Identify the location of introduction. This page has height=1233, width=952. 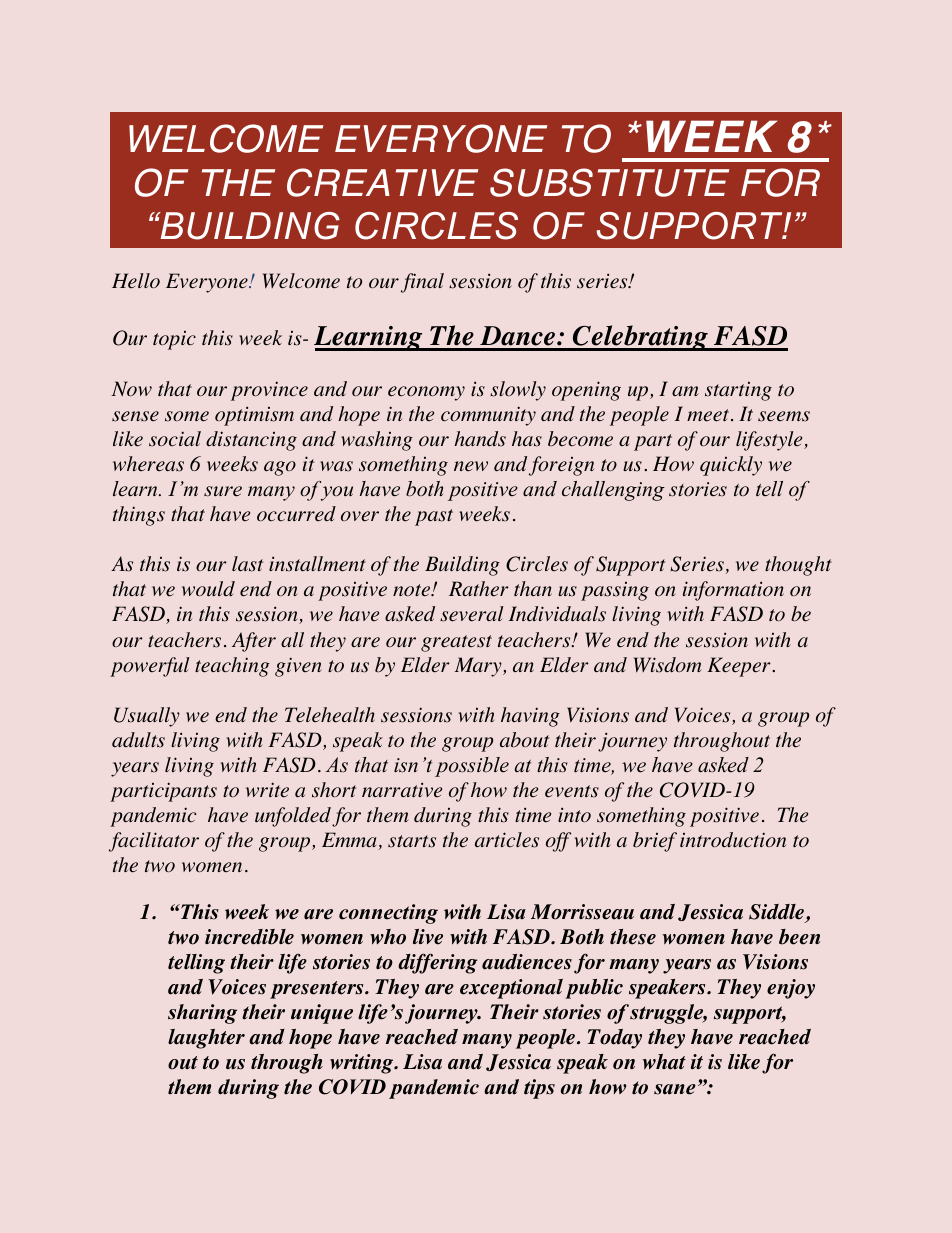
(733, 840).
